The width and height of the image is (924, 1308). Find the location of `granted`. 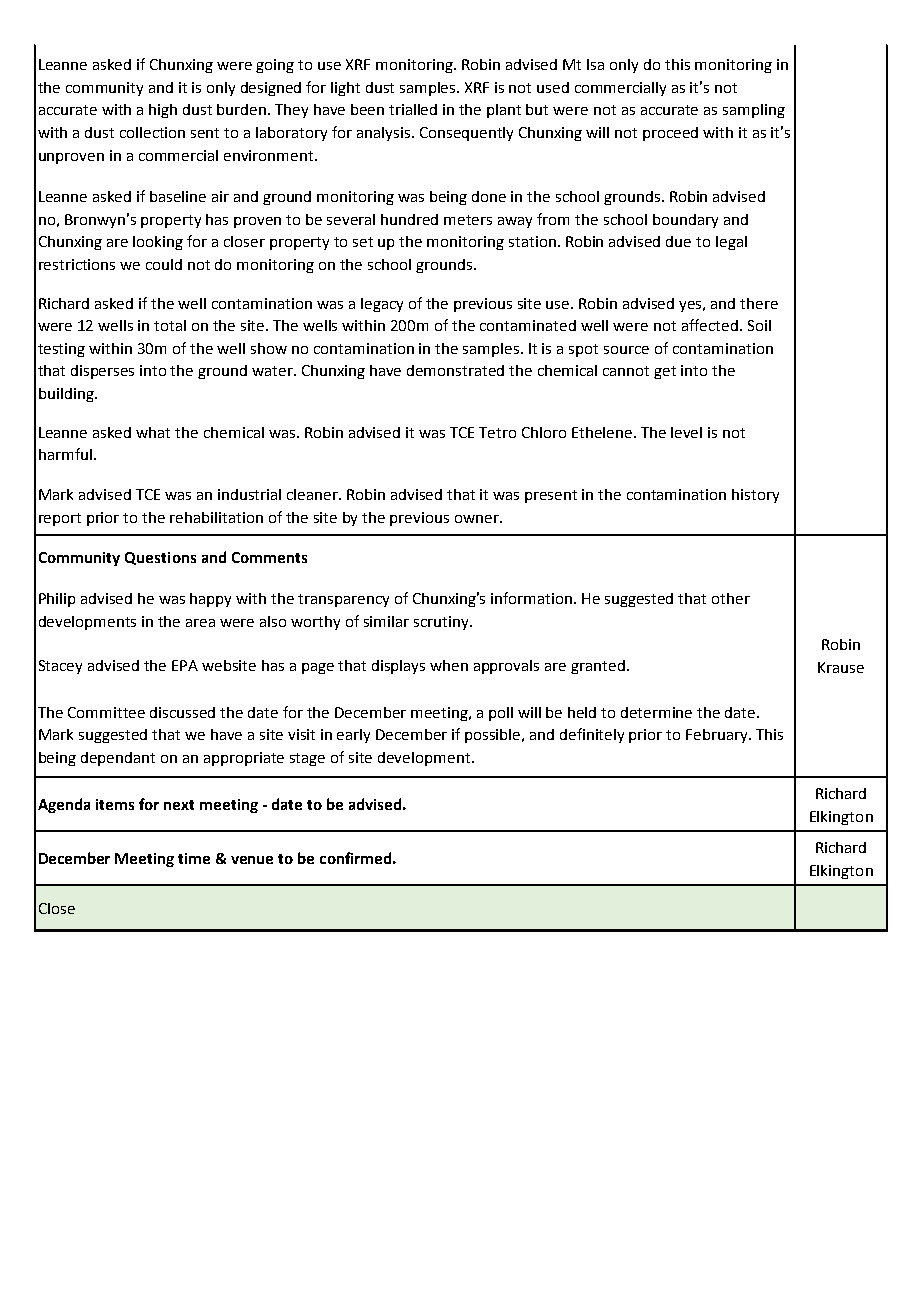

granted is located at coordinates (598, 667).
